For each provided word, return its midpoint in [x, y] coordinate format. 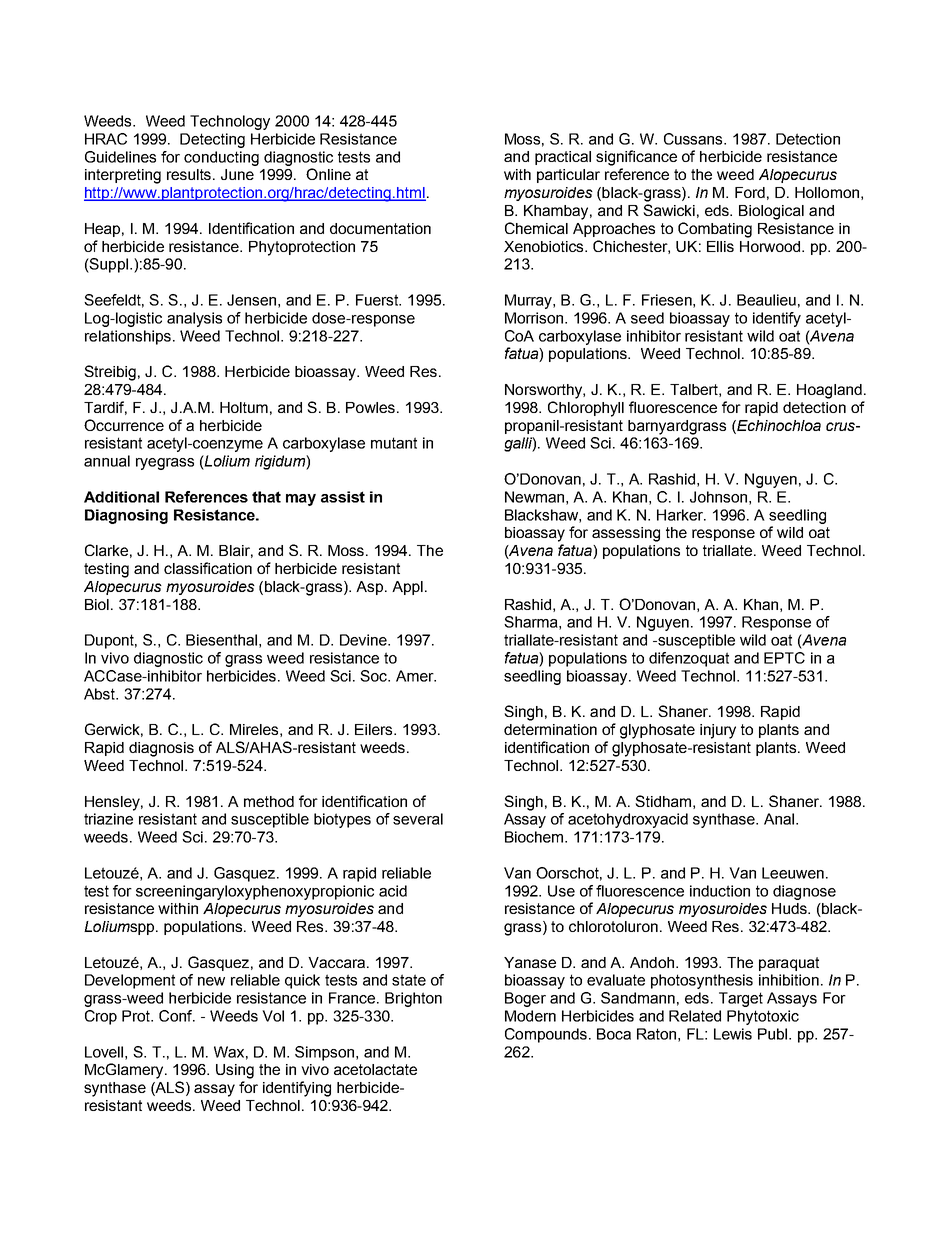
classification [208, 568]
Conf [177, 1016]
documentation [380, 228]
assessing [626, 534]
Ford [750, 192]
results [190, 174]
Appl [407, 588]
